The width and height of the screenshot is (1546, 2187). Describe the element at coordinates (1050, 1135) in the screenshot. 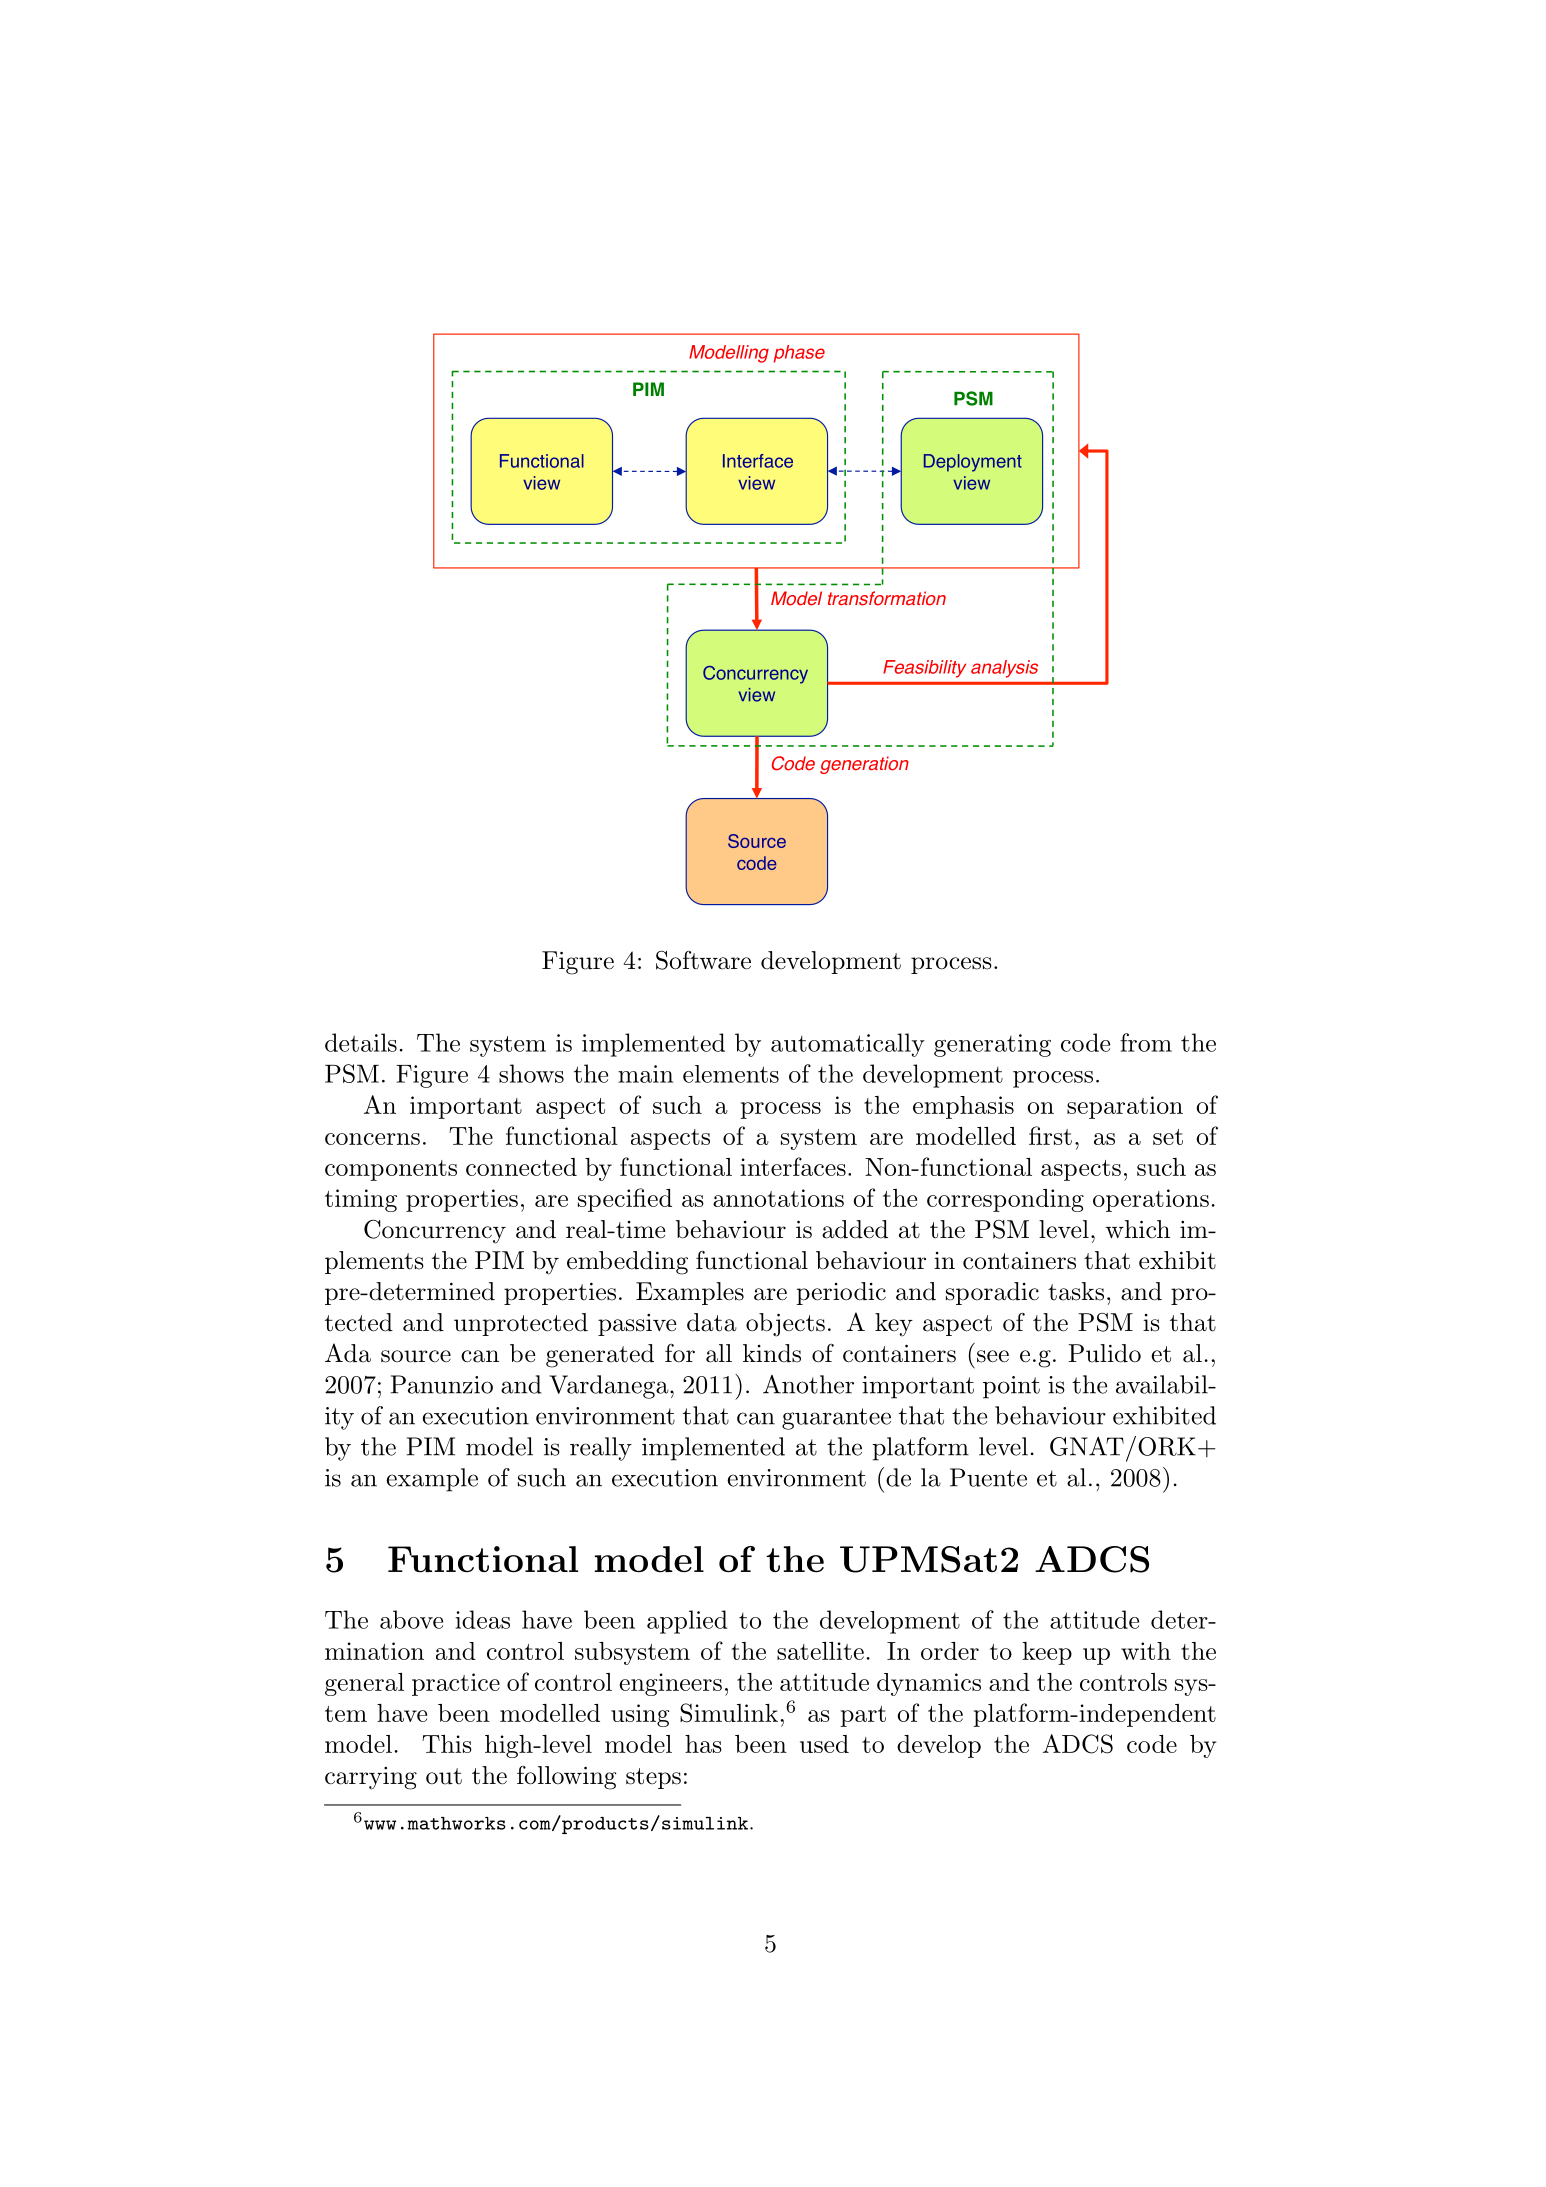

I see `first` at that location.
